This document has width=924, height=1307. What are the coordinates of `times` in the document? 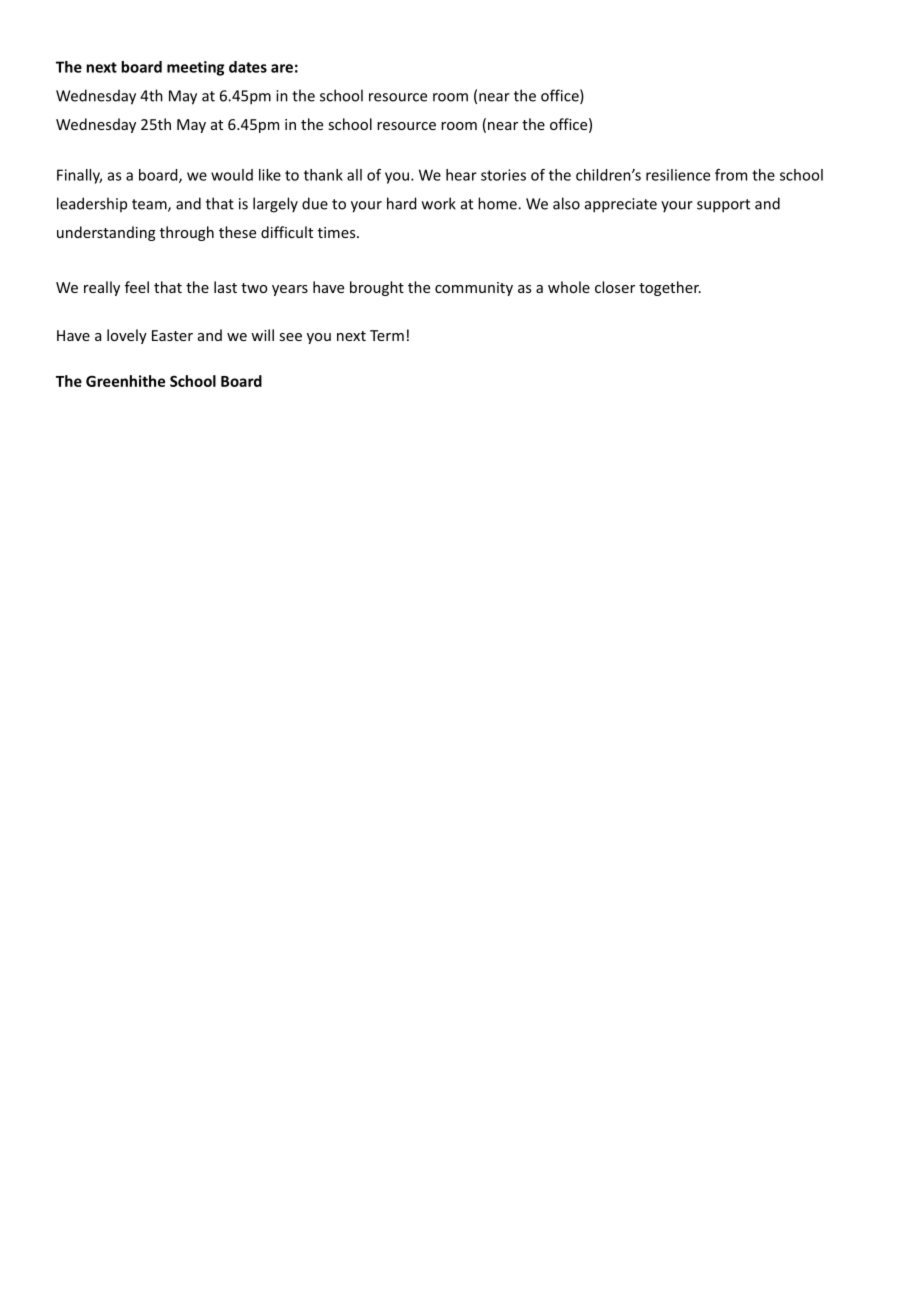 It's located at (338, 232).
